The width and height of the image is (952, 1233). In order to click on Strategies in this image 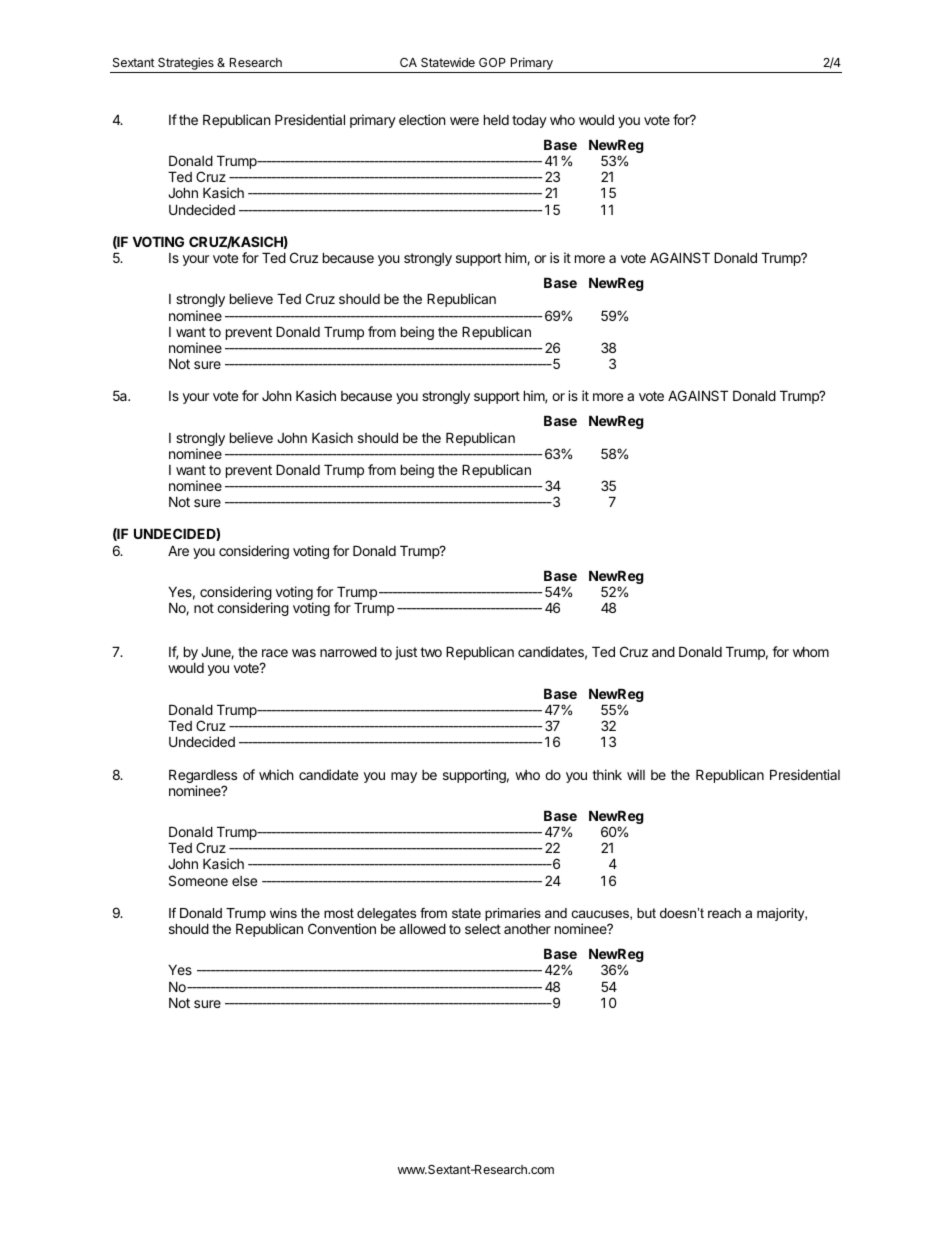, I will do `click(186, 65)`.
